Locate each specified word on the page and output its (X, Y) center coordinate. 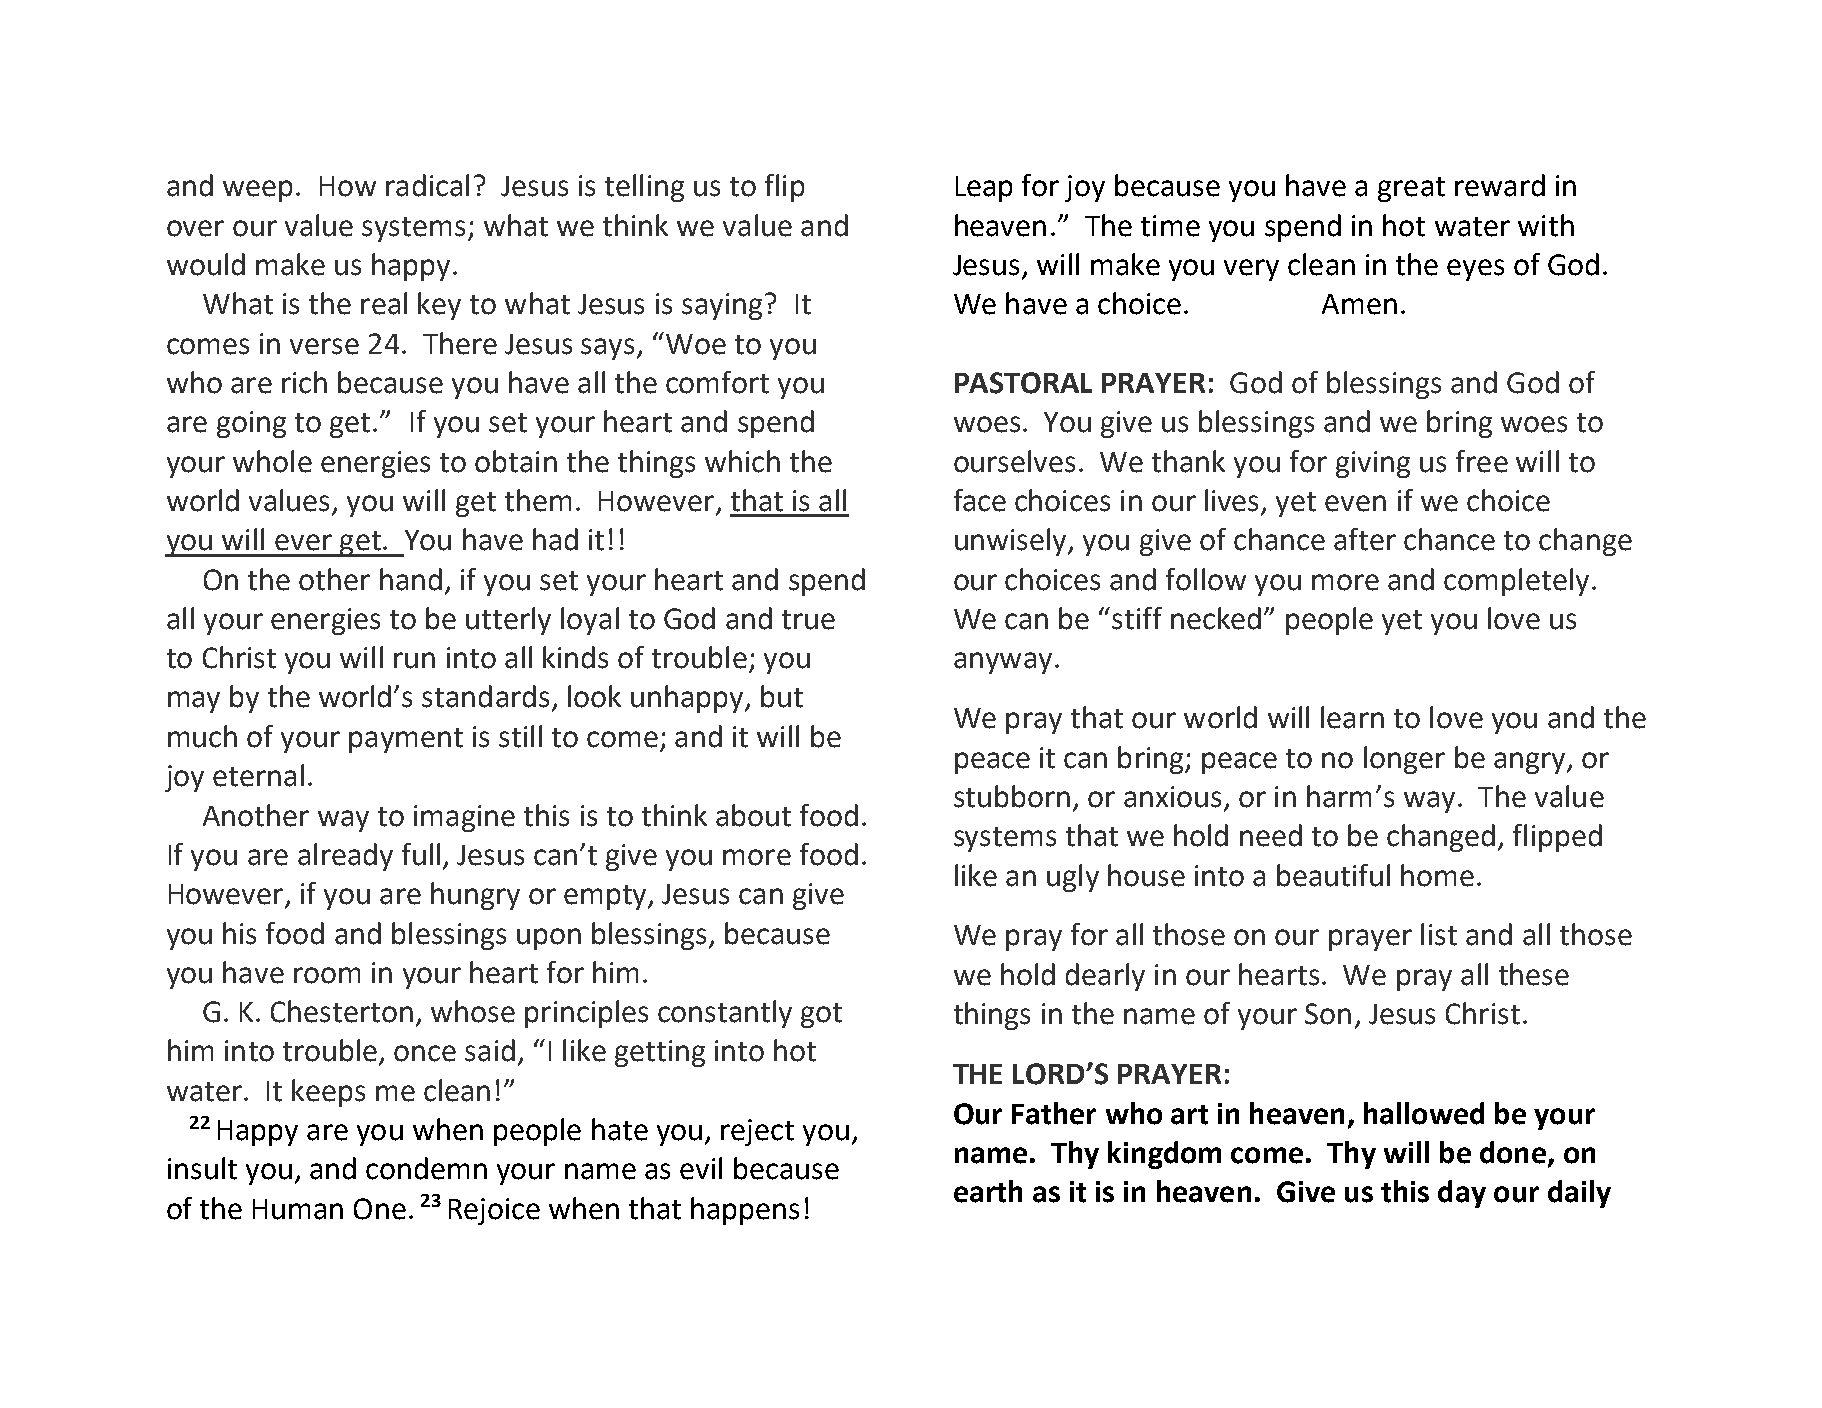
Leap (984, 189)
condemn (426, 1168)
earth (988, 1191)
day (1462, 1194)
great (1411, 189)
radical (427, 185)
